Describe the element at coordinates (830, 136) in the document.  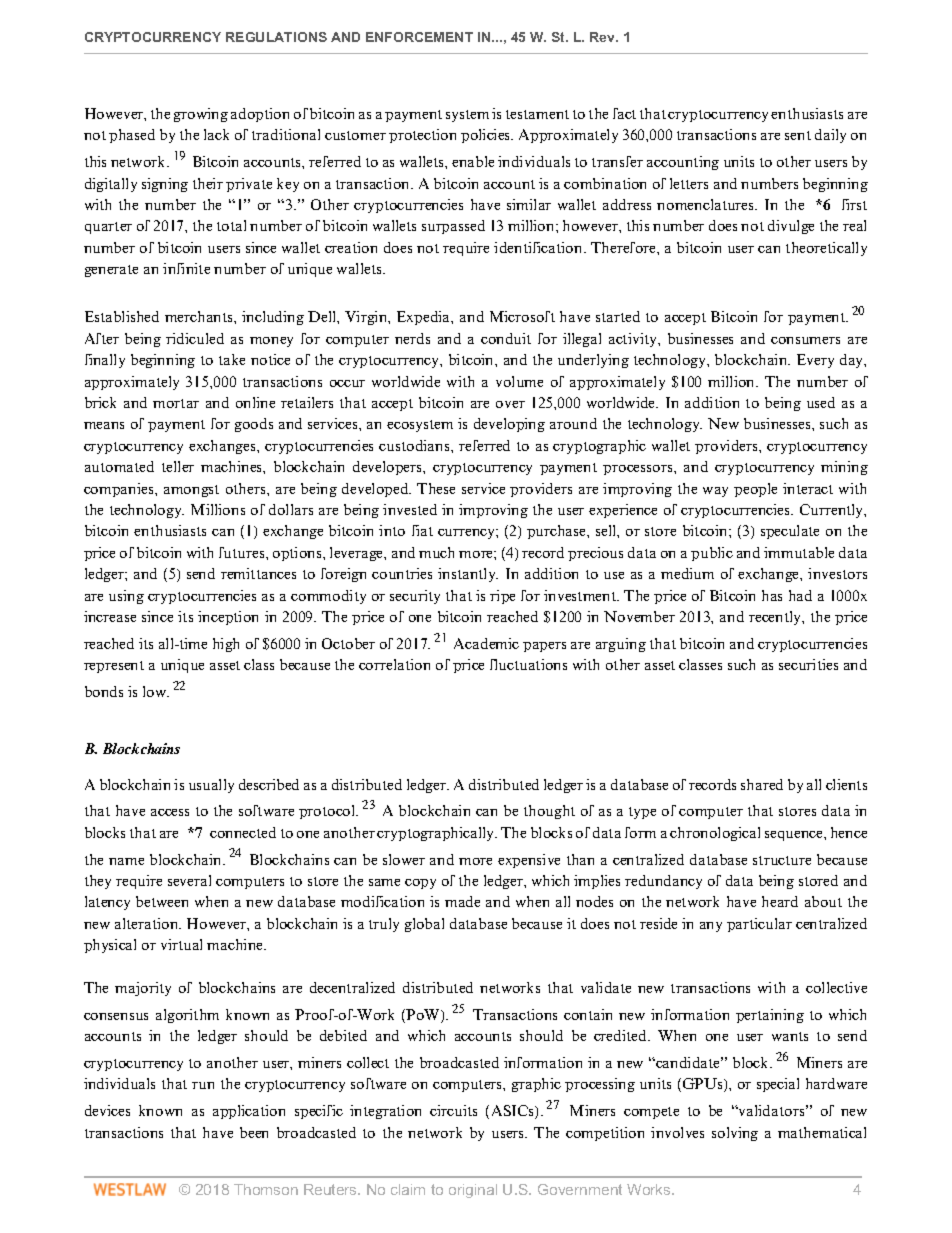
I see `daily` at that location.
